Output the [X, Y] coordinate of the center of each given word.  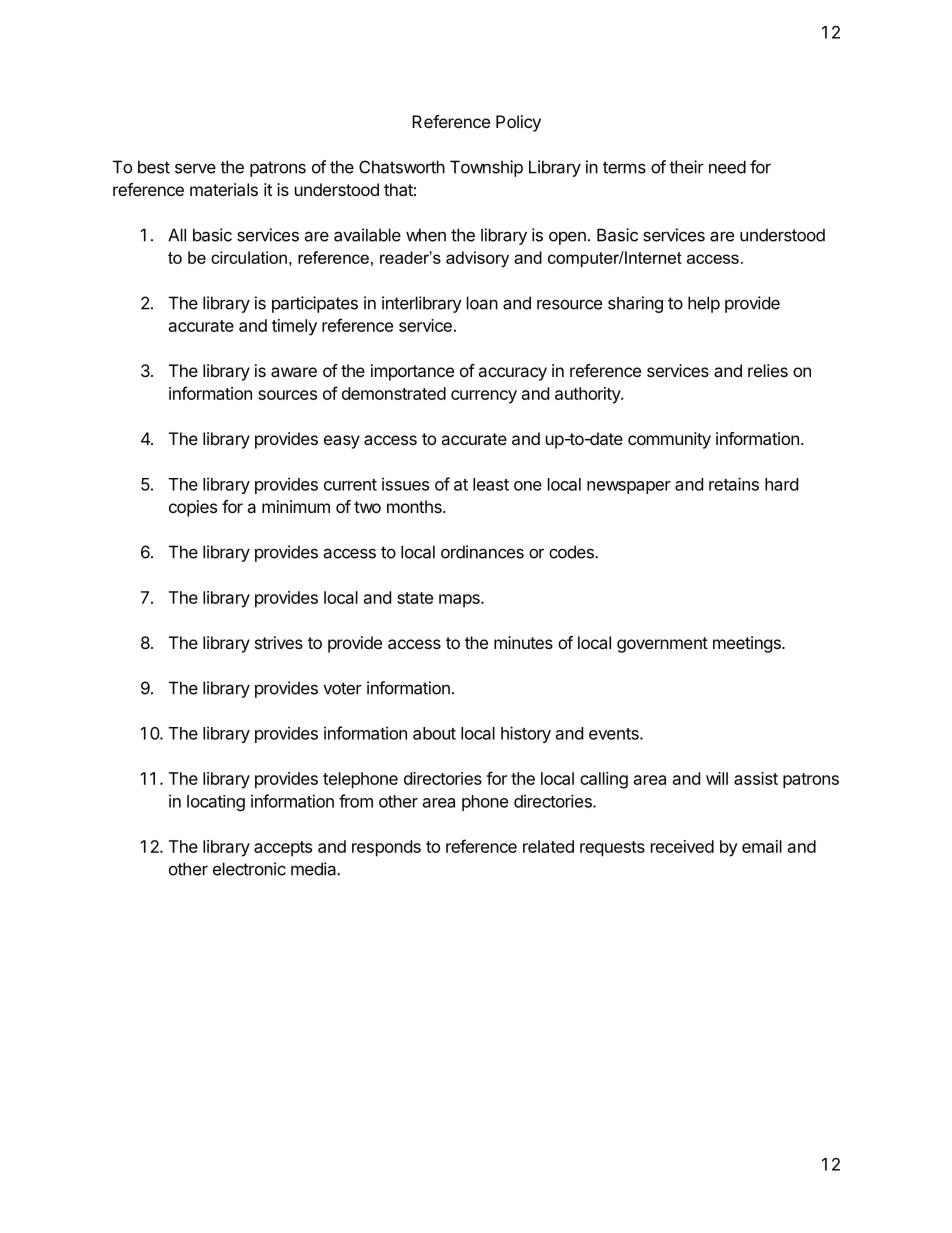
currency [484, 397]
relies [768, 370]
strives [279, 642]
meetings [748, 644]
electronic [249, 869]
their [686, 167]
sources [287, 395]
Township [486, 168]
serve [195, 168]
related [548, 846]
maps [460, 601]
